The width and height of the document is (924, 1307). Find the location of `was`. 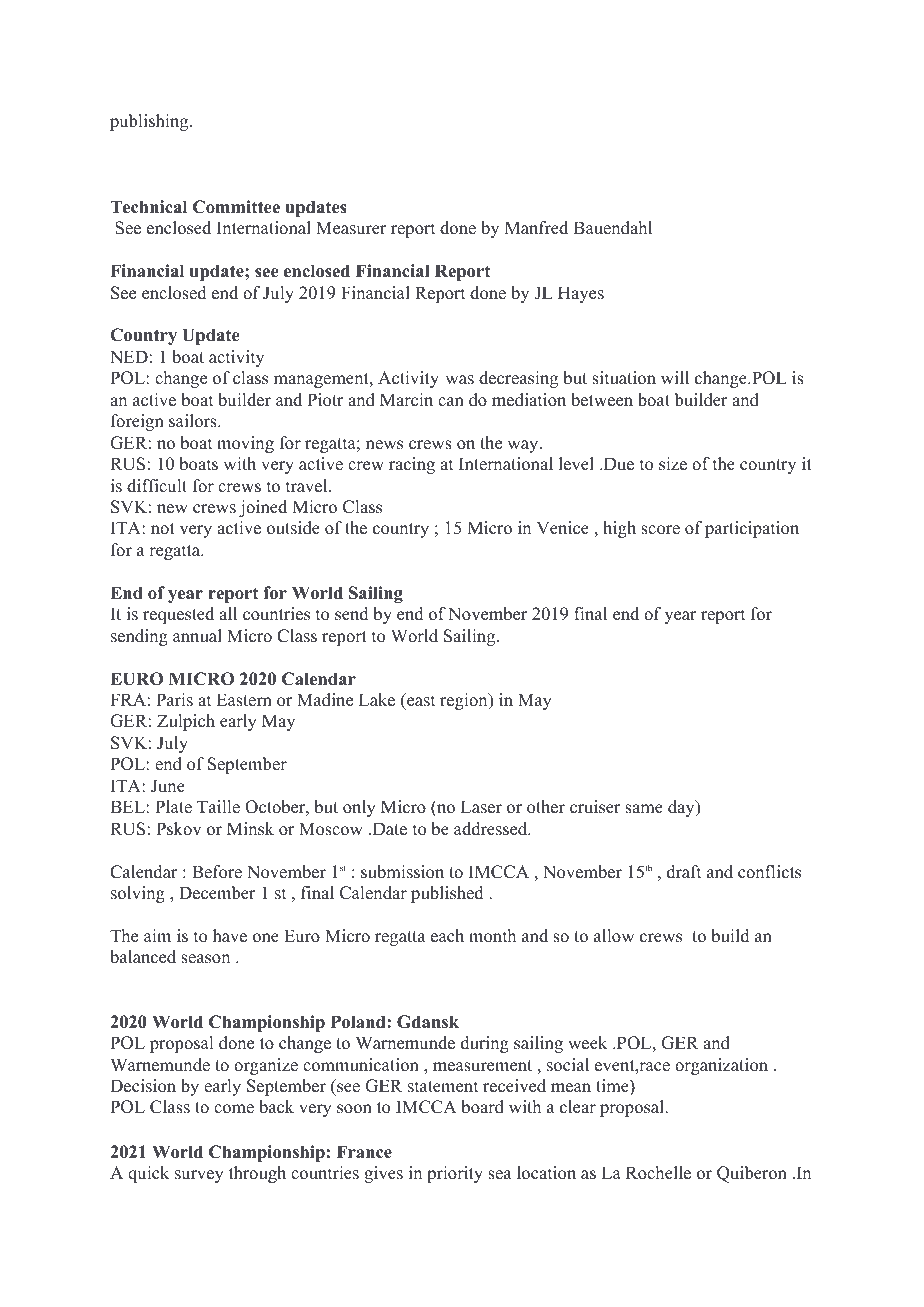

was is located at coordinates (459, 380).
